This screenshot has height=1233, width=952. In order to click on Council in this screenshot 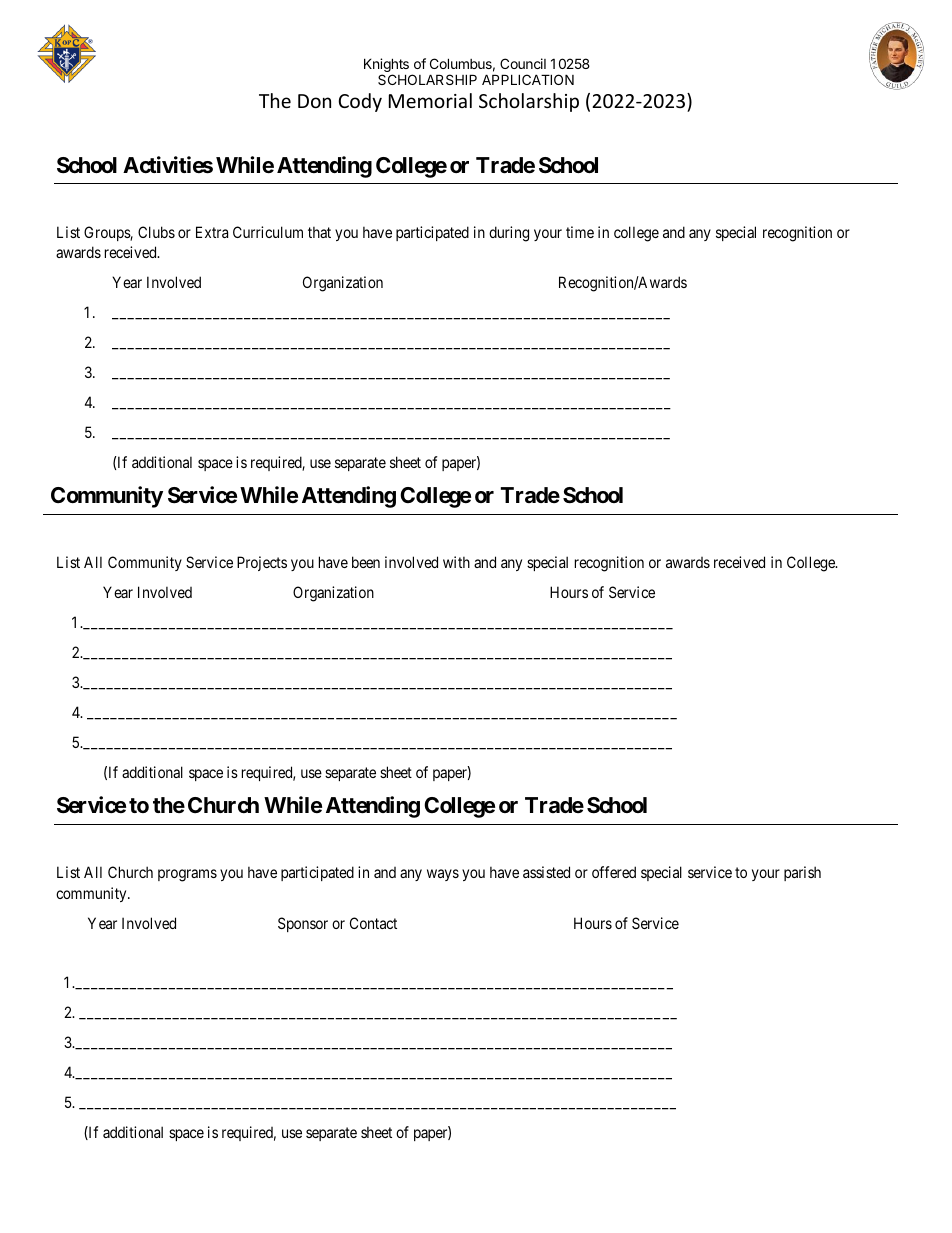, I will do `click(523, 63)`.
